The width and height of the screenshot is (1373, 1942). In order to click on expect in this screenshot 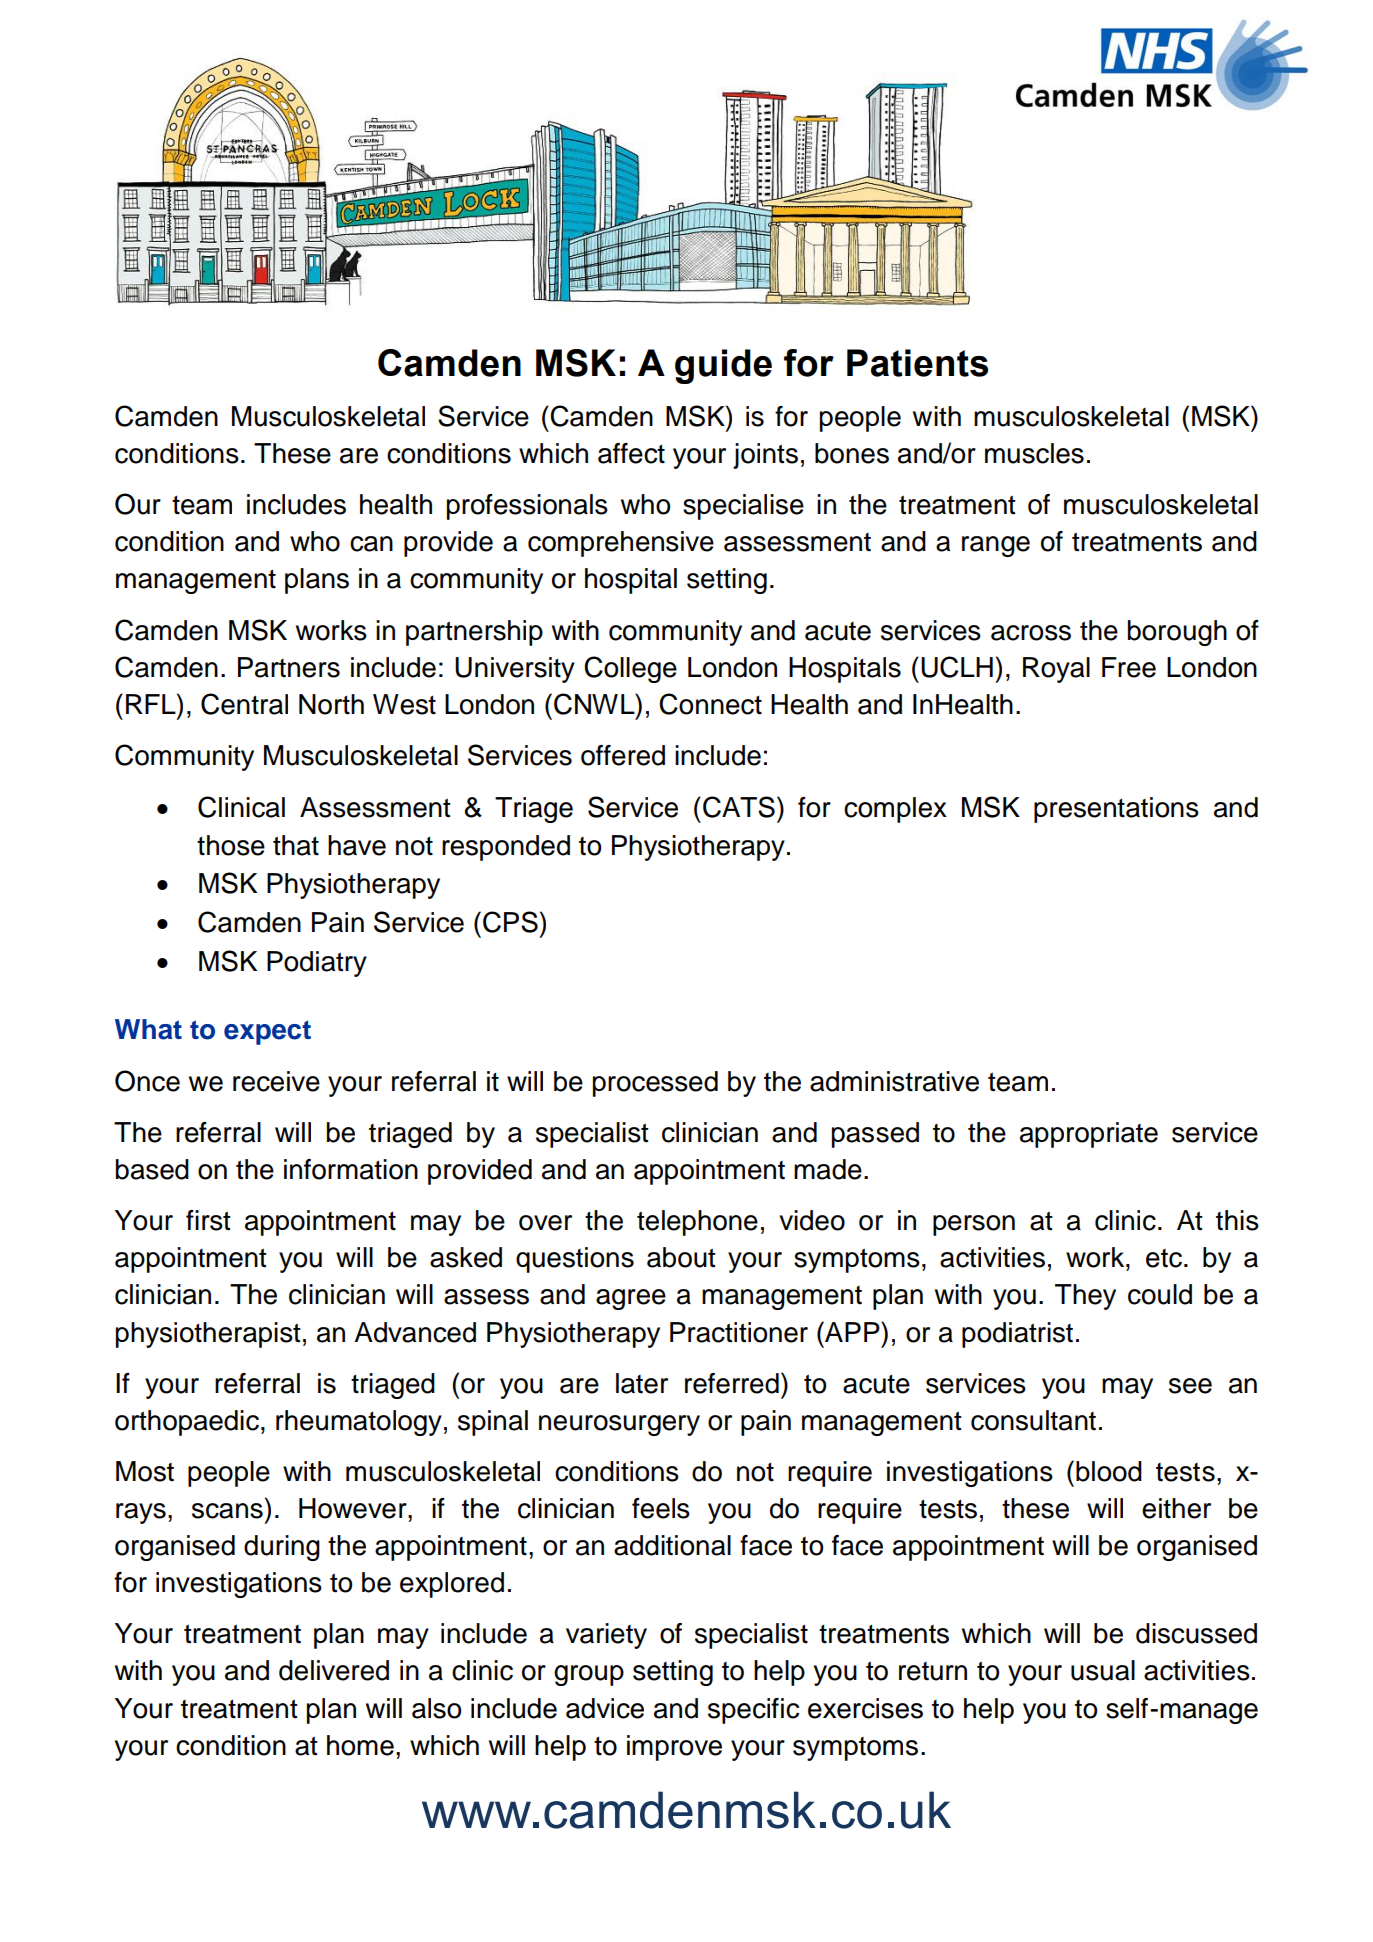, I will do `click(267, 1032)`.
